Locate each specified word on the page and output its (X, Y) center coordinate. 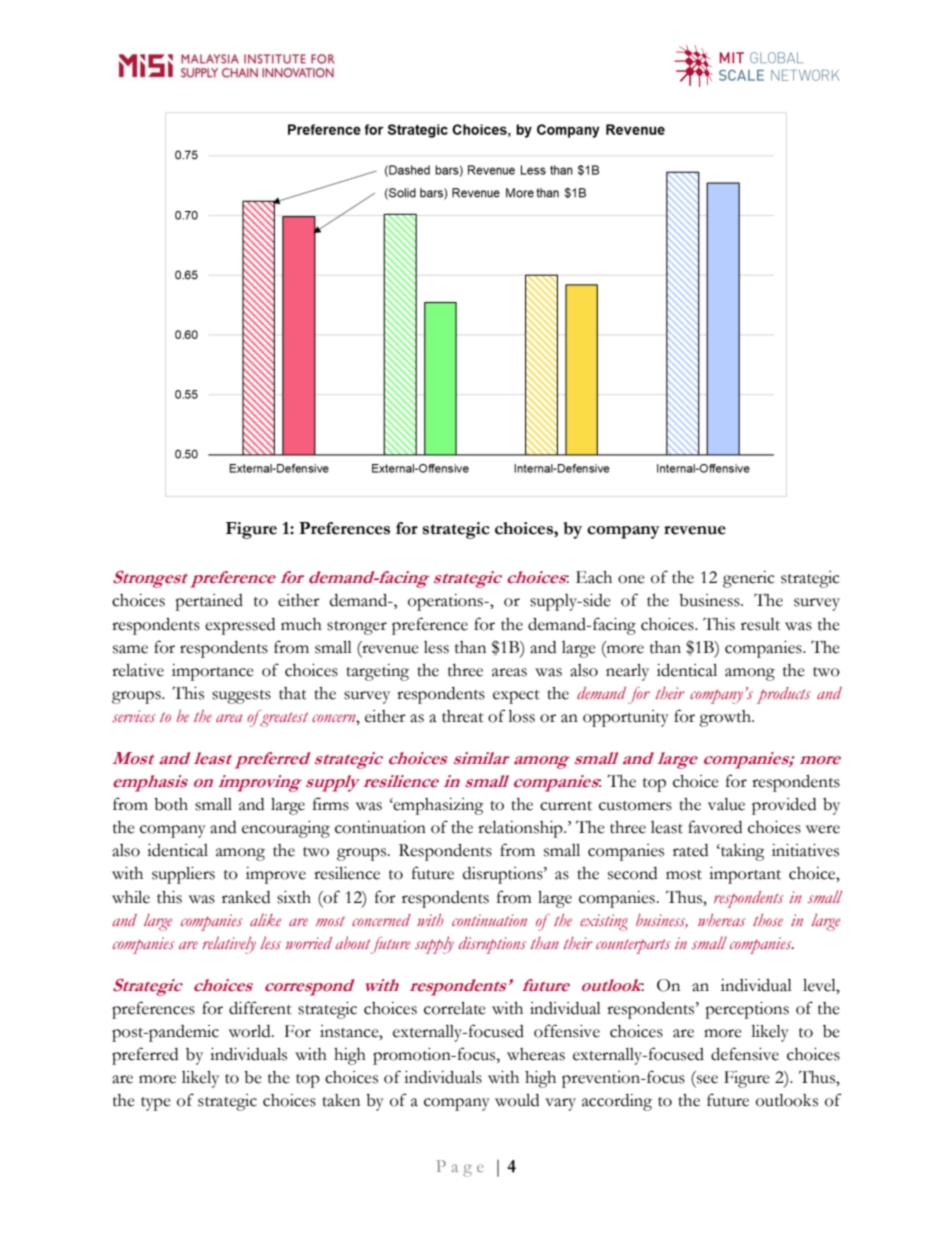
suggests (241, 697)
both (171, 804)
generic (749, 579)
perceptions (747, 1010)
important (745, 875)
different (260, 1008)
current (566, 806)
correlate (455, 1008)
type (156, 1104)
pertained (209, 602)
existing (604, 922)
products (783, 695)
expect (516, 697)
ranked (246, 897)
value (726, 804)
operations (446, 602)
